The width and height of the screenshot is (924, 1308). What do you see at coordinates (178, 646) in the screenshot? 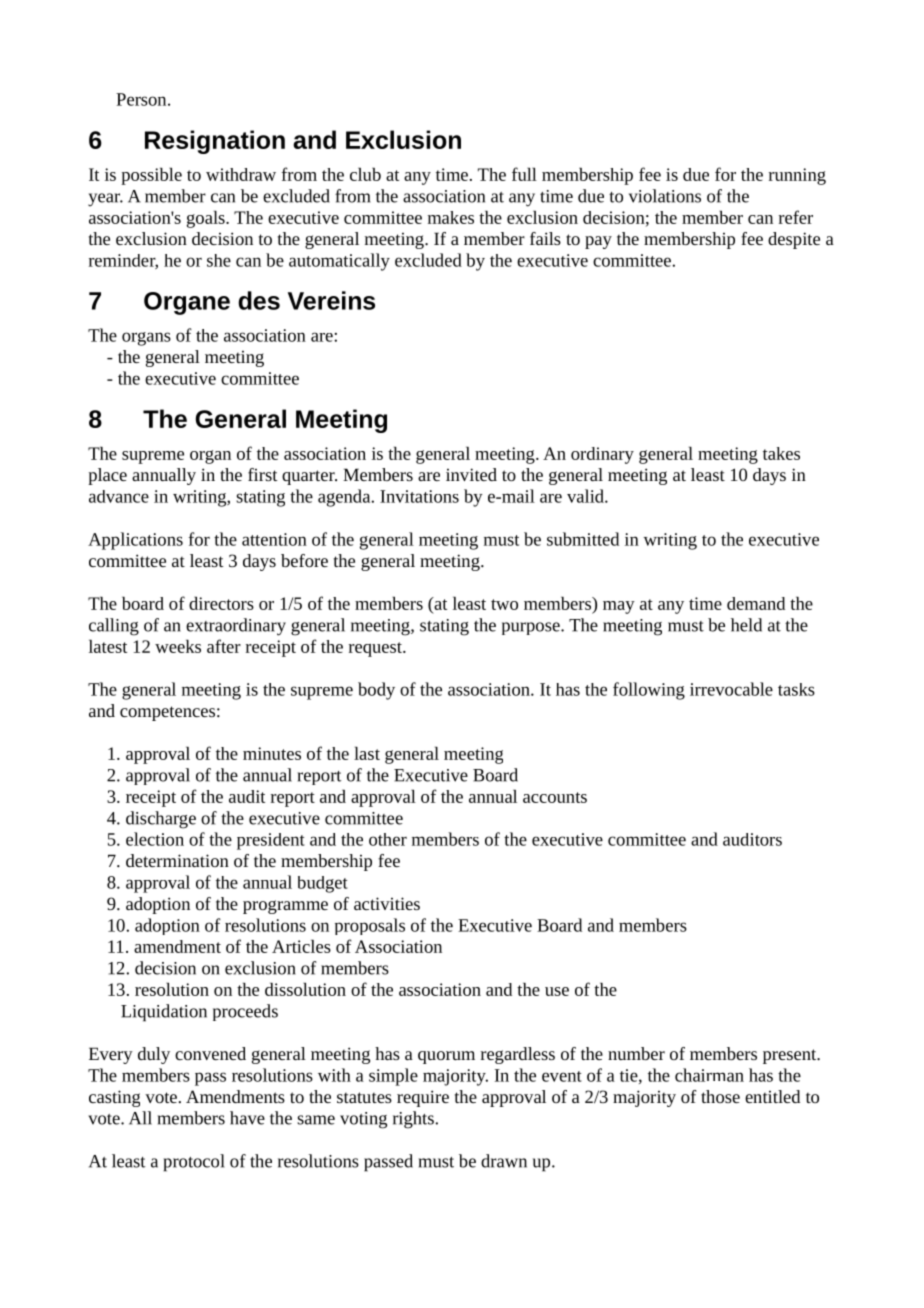
I see `weeks` at bounding box center [178, 646].
